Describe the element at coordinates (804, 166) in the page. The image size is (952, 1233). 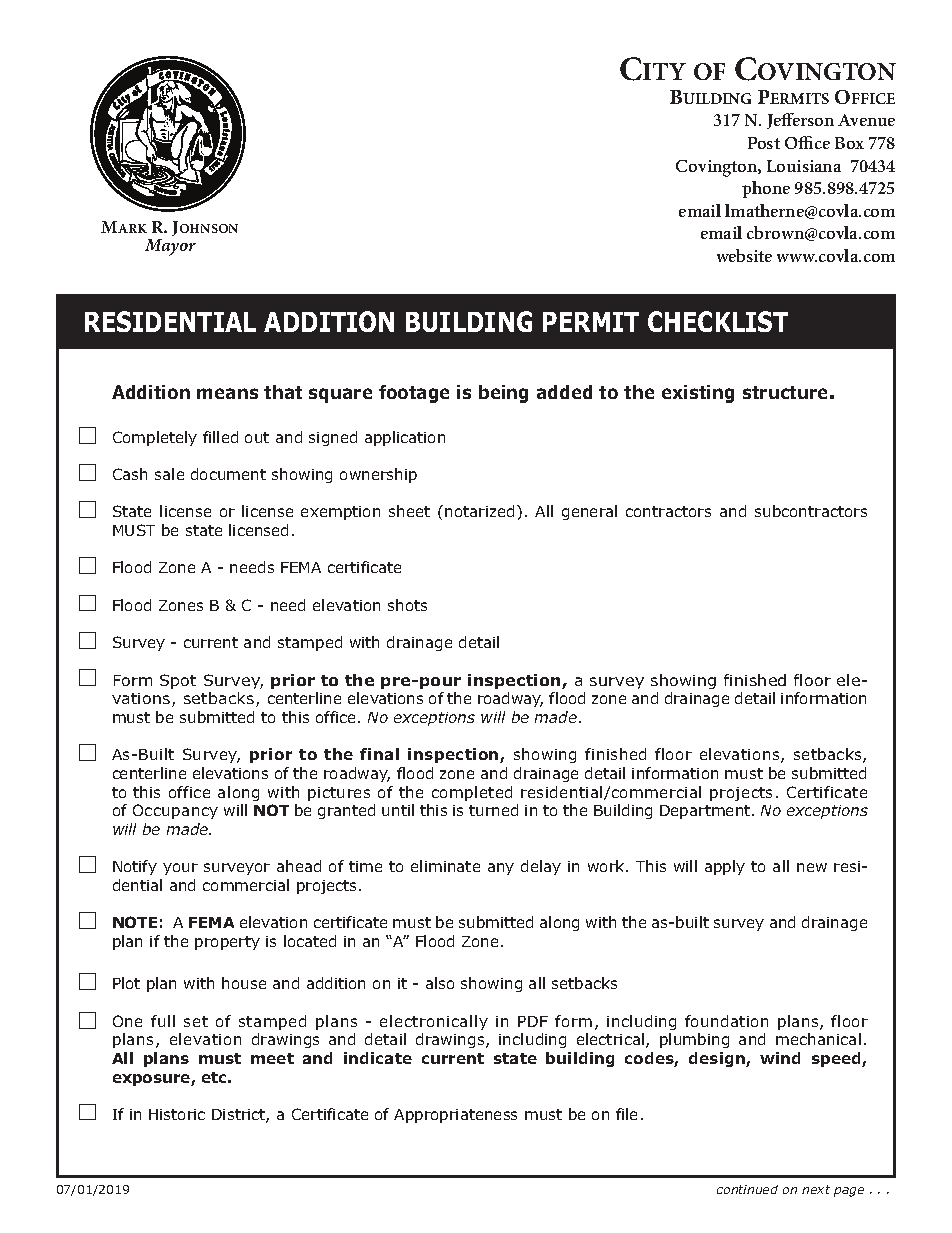
I see `Louisiana` at that location.
